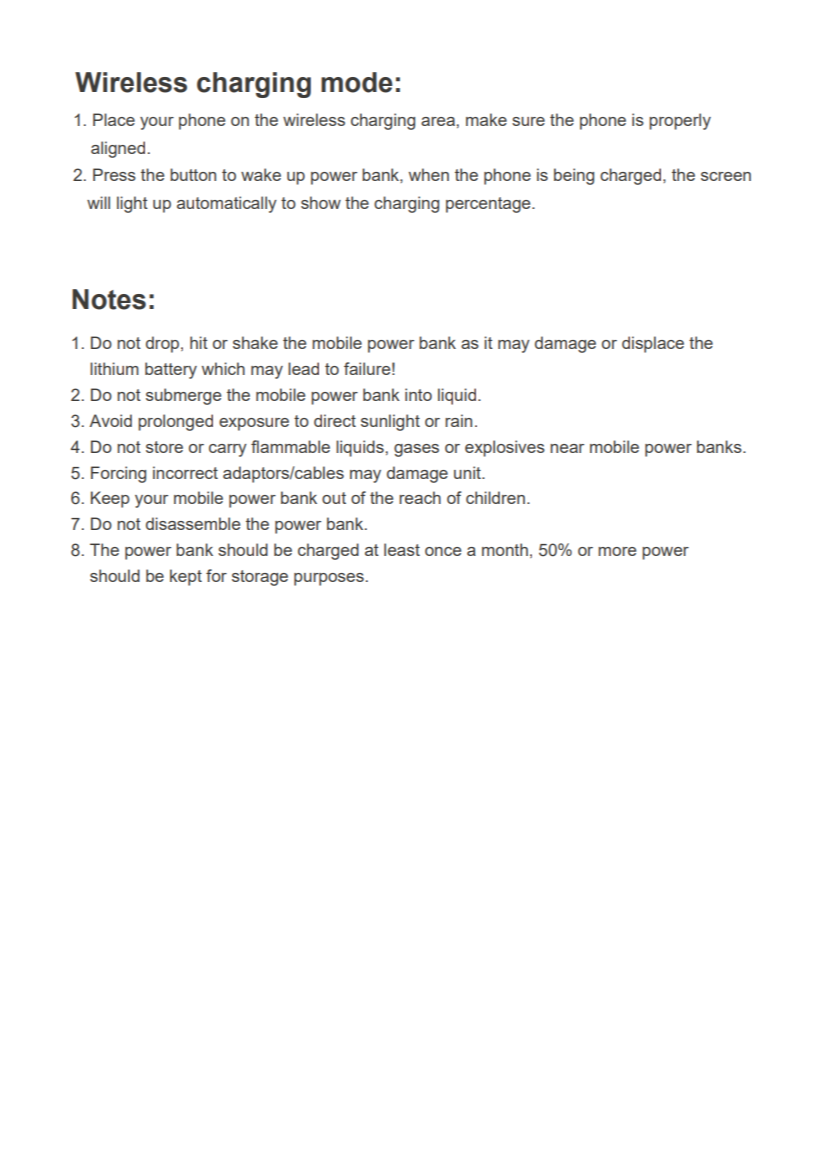 The image size is (825, 1171). Describe the element at coordinates (726, 176) in the screenshot. I see `screen` at that location.
